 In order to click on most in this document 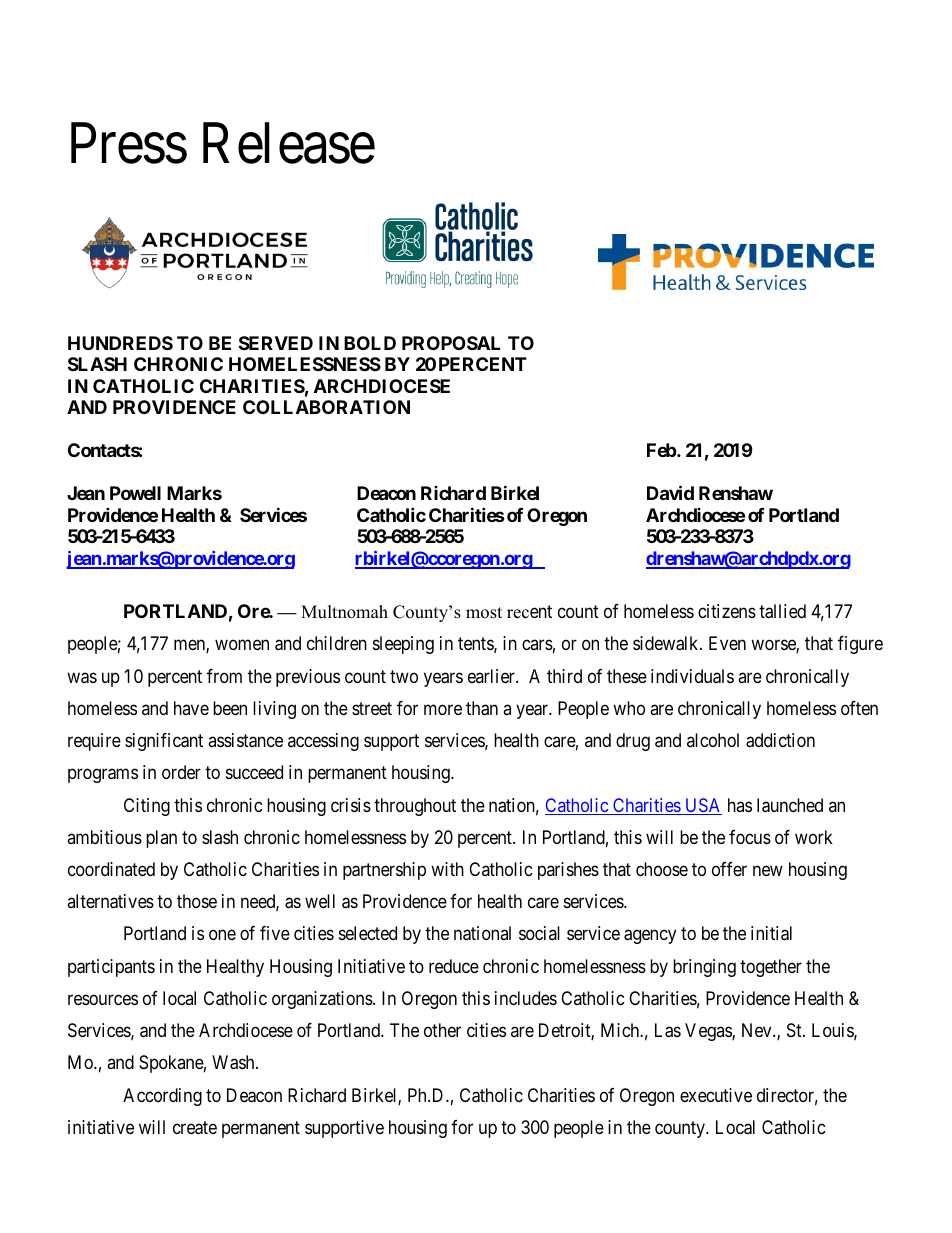, I will do `click(484, 613)`.
